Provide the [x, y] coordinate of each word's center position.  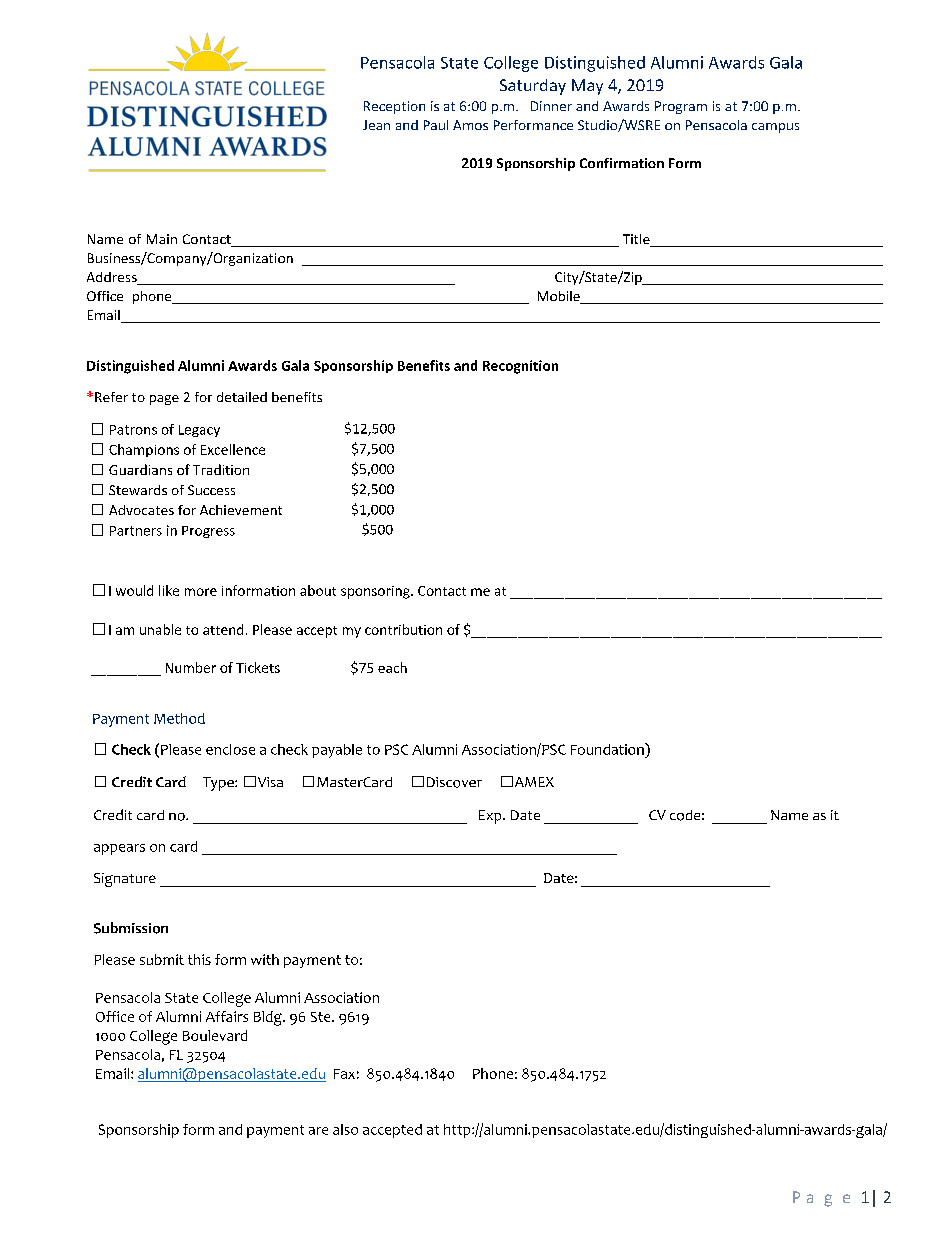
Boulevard [215, 1035]
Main [162, 239]
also [345, 1129]
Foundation [608, 749]
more [201, 592]
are [318, 1131]
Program [681, 107]
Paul [436, 125]
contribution [403, 629]
